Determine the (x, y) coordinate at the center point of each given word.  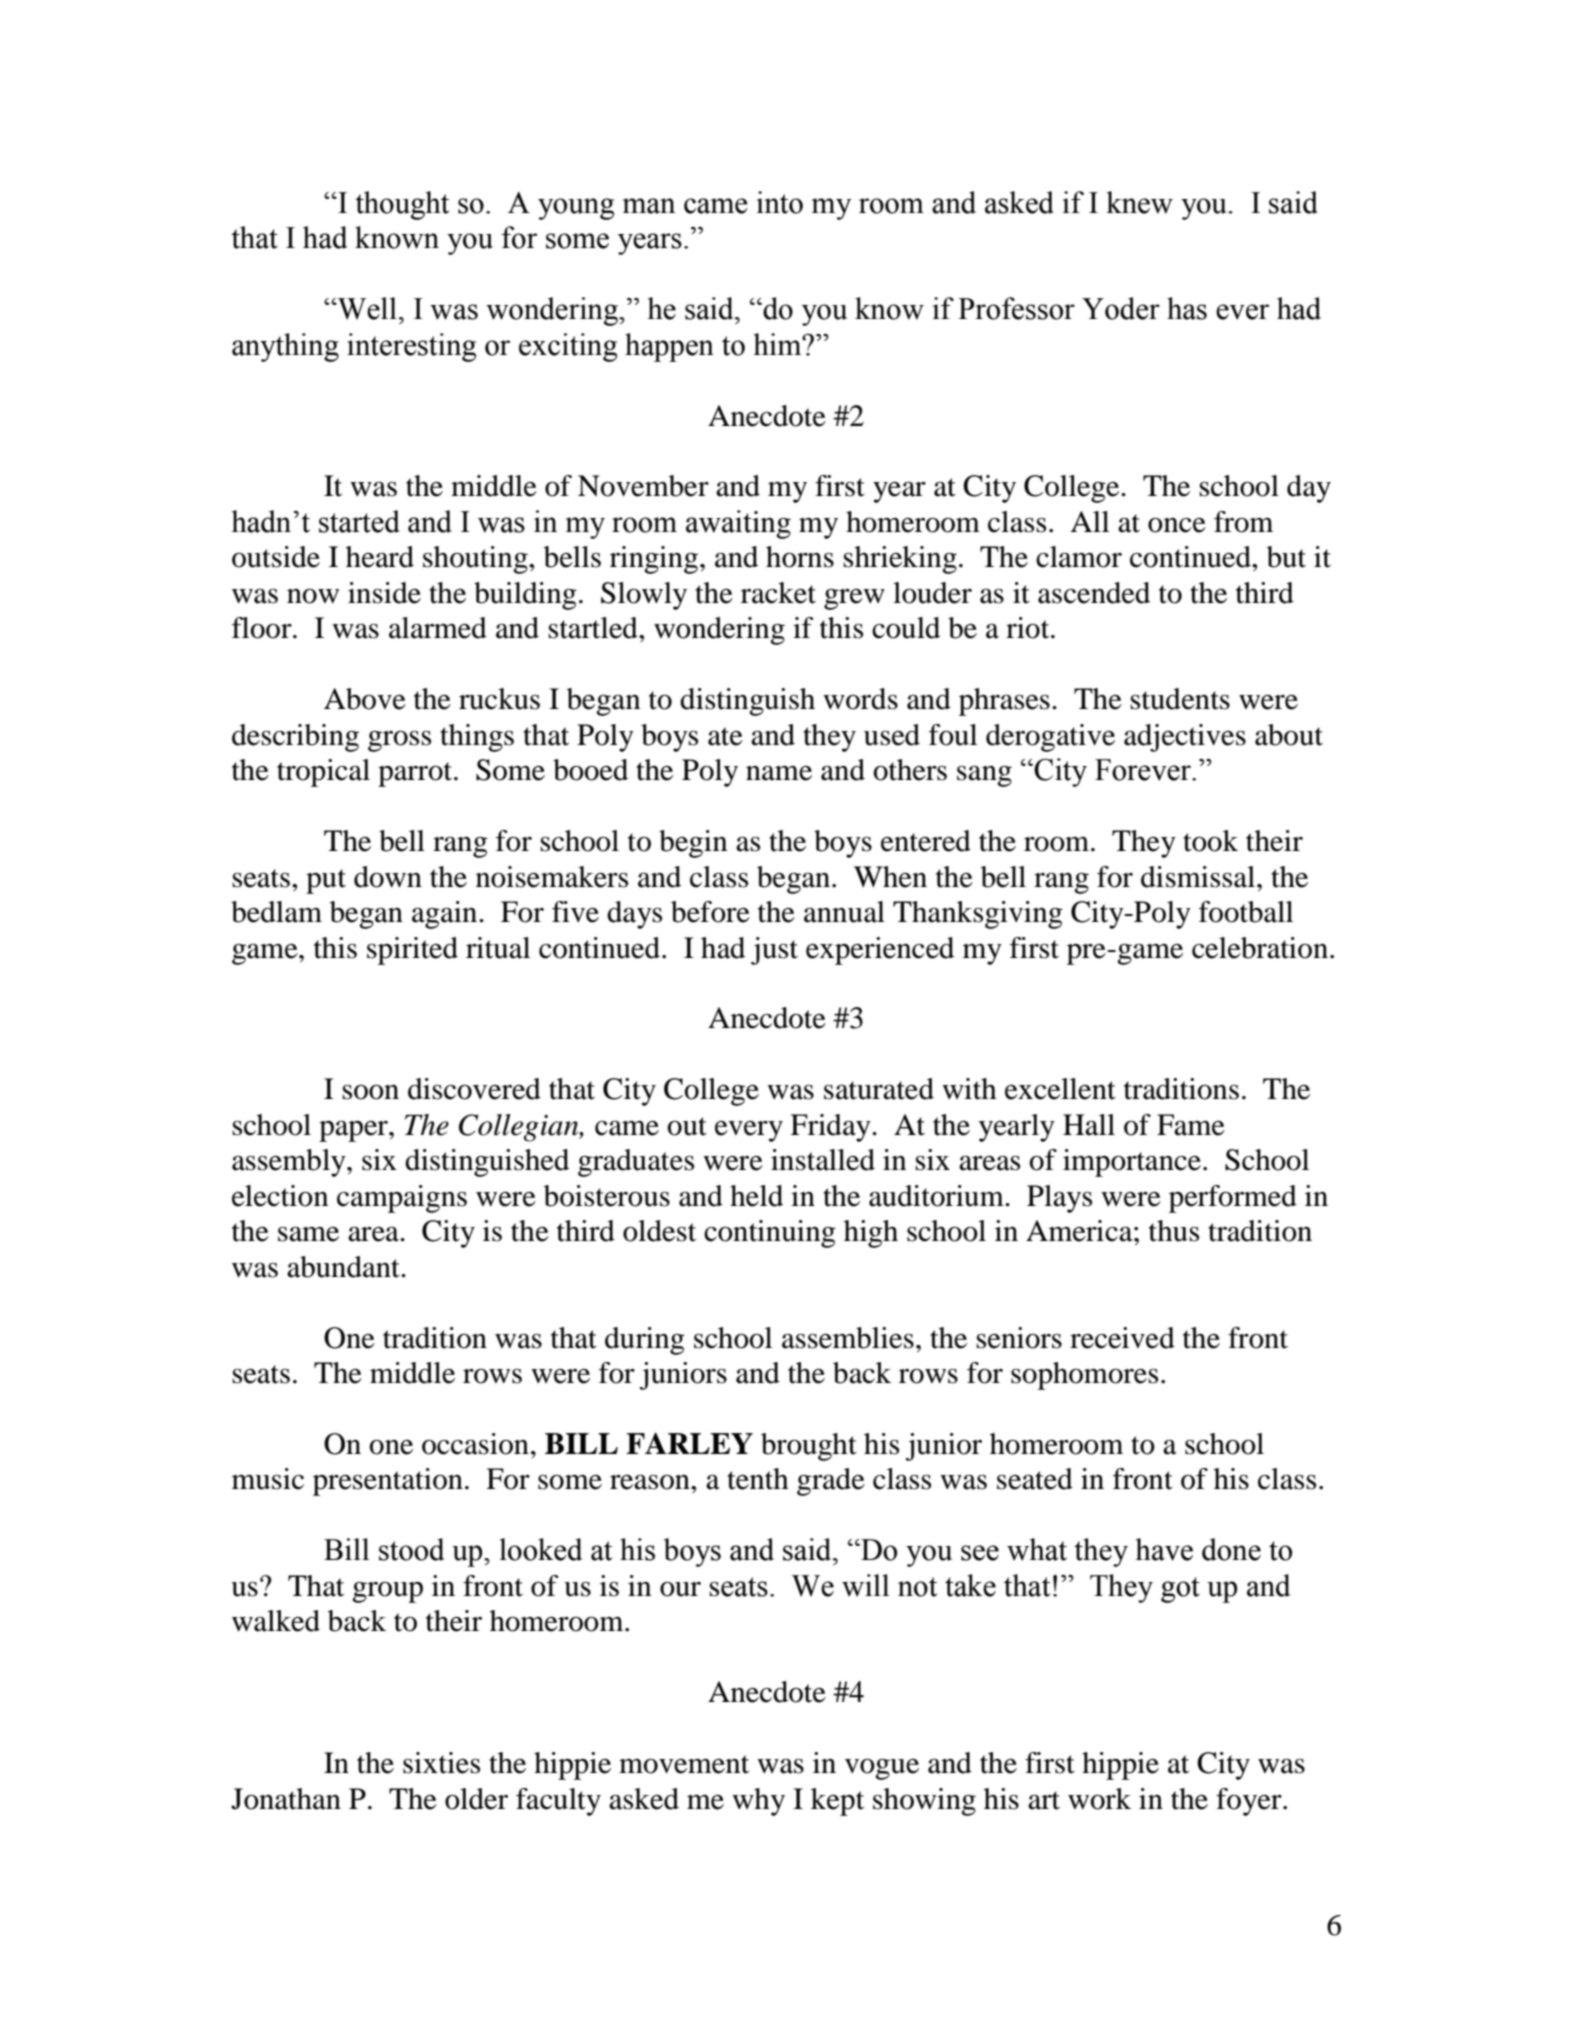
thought (402, 205)
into (780, 202)
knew (1139, 202)
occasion (475, 1444)
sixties (441, 1763)
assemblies (848, 1338)
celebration (1261, 948)
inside (384, 593)
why (758, 1802)
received (1122, 1338)
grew (854, 599)
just (774, 951)
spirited (412, 951)
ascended (1094, 593)
